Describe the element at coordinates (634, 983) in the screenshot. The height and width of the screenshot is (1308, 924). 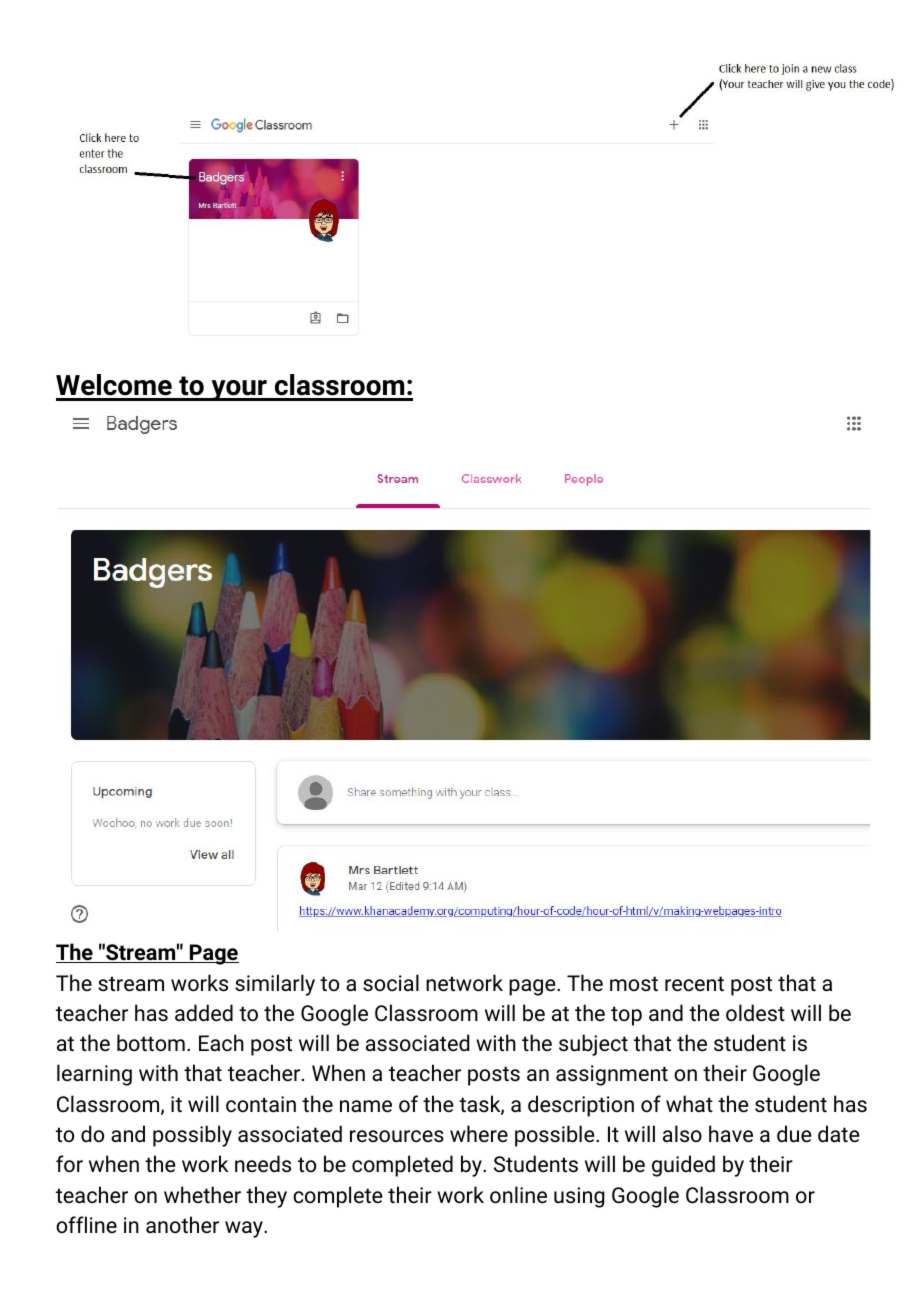
I see `most` at that location.
